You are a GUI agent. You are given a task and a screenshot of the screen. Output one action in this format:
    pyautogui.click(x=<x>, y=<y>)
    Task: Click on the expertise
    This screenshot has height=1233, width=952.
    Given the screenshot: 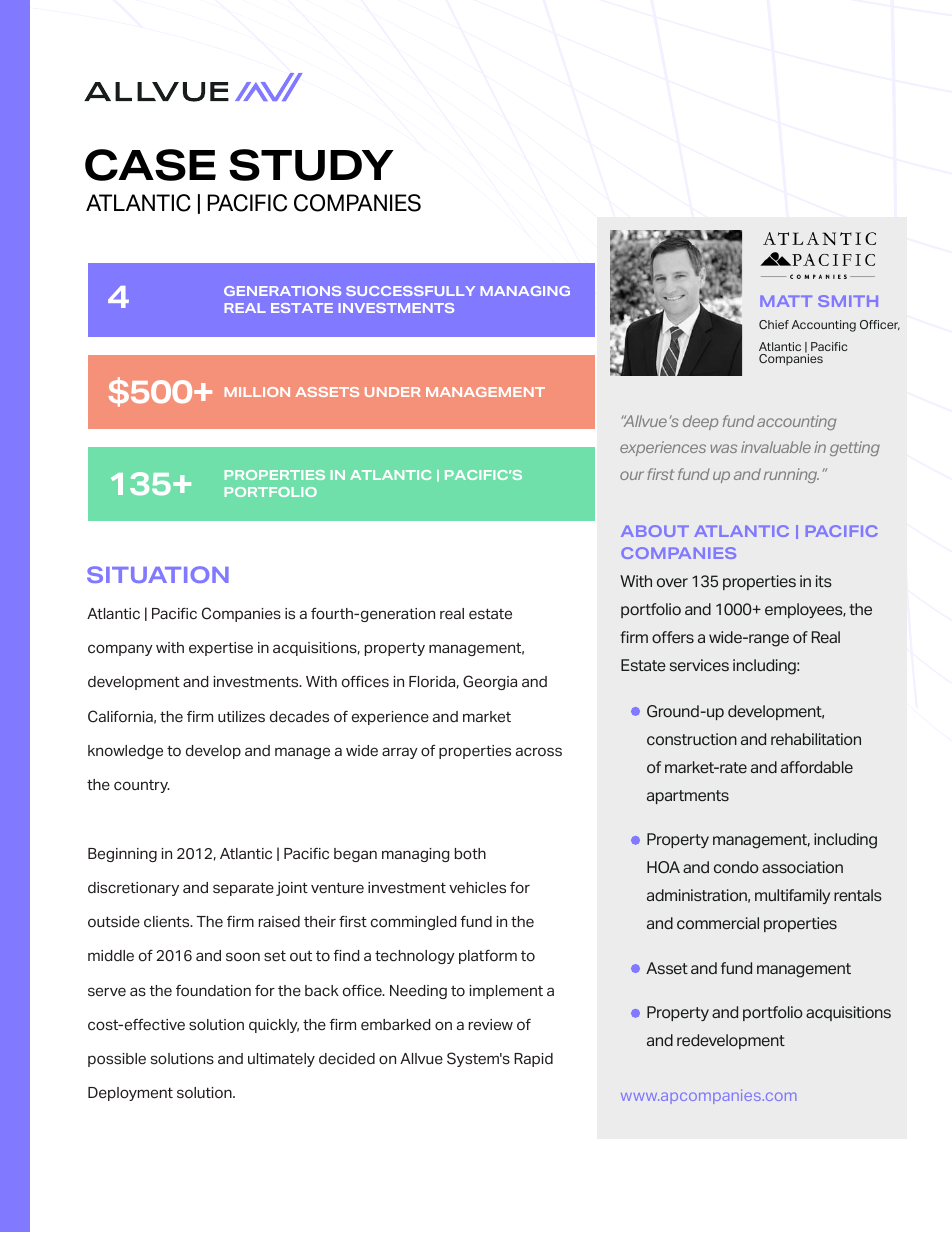 What is the action you would take?
    pyautogui.click(x=221, y=649)
